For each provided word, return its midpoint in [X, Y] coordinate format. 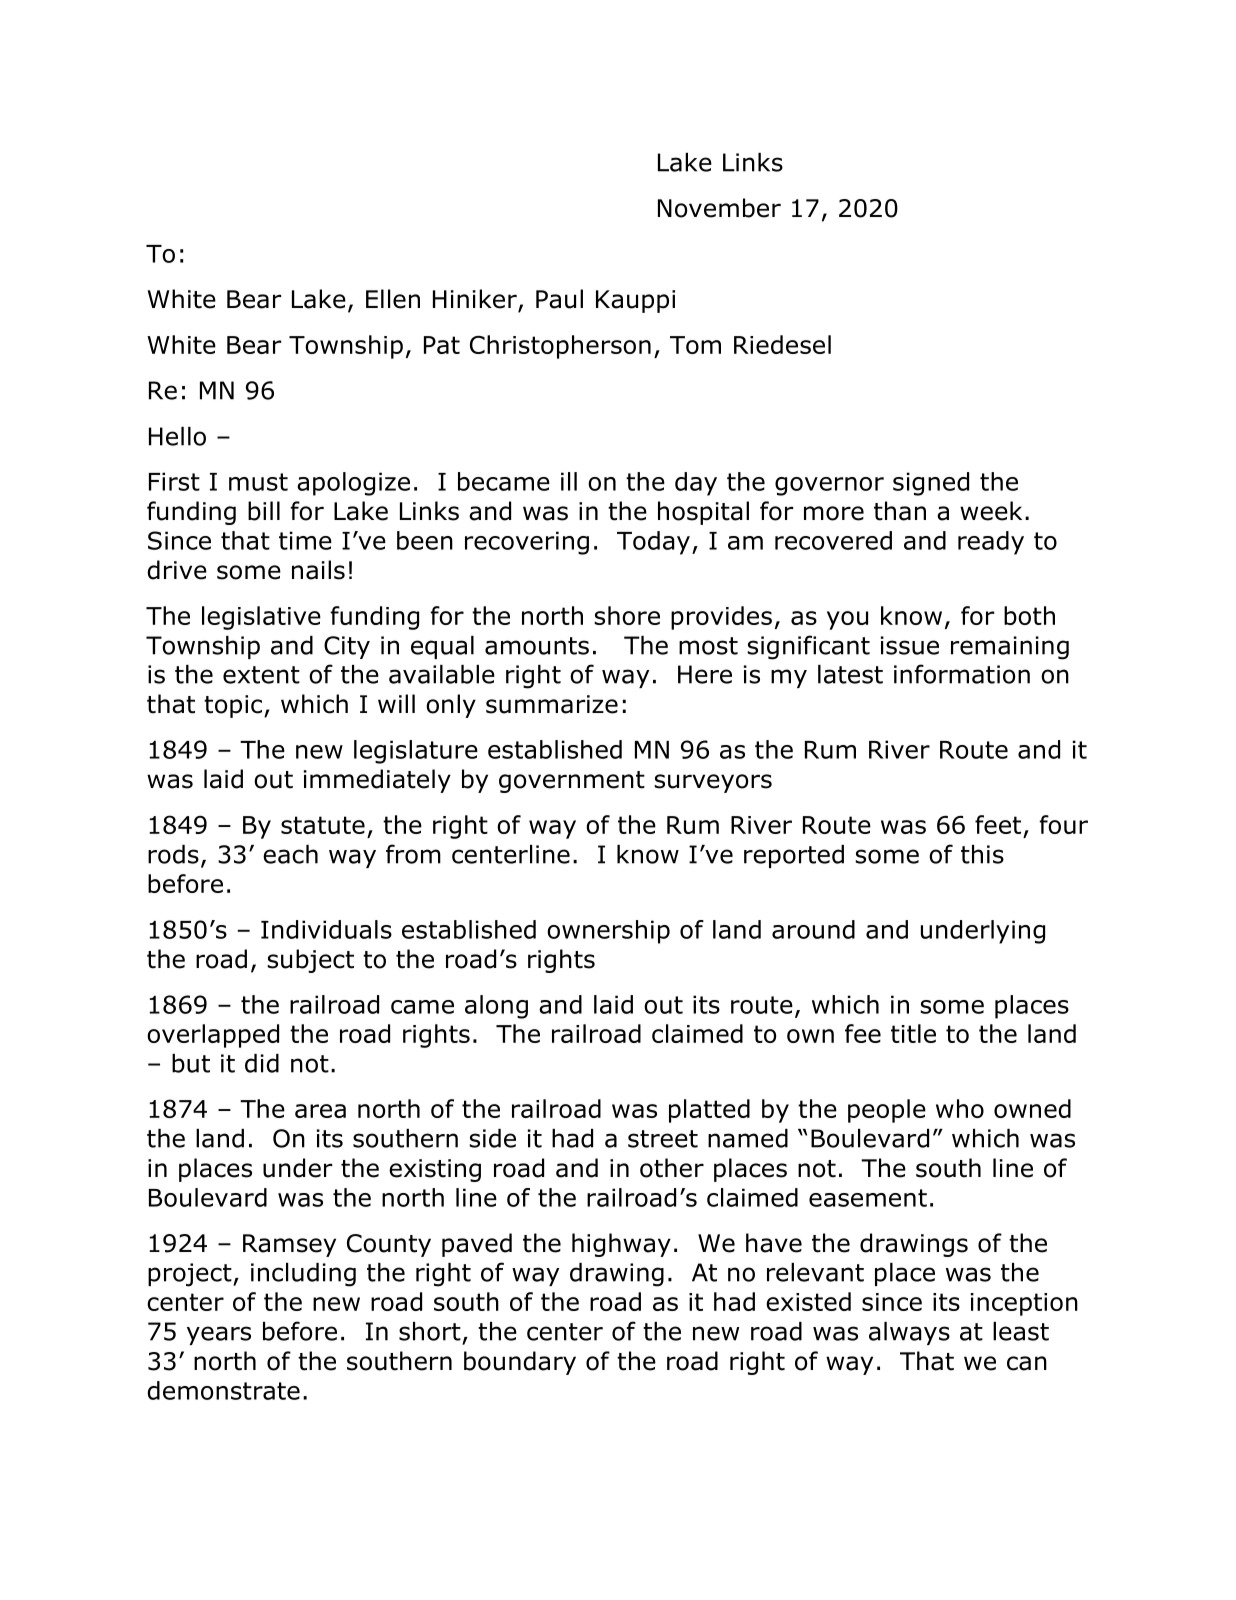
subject [310, 961]
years [219, 1335]
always [909, 1333]
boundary [520, 1363]
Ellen [393, 299]
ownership [608, 932]
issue [910, 645]
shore [627, 615]
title [913, 1033]
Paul [559, 299]
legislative [261, 618]
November [719, 208]
